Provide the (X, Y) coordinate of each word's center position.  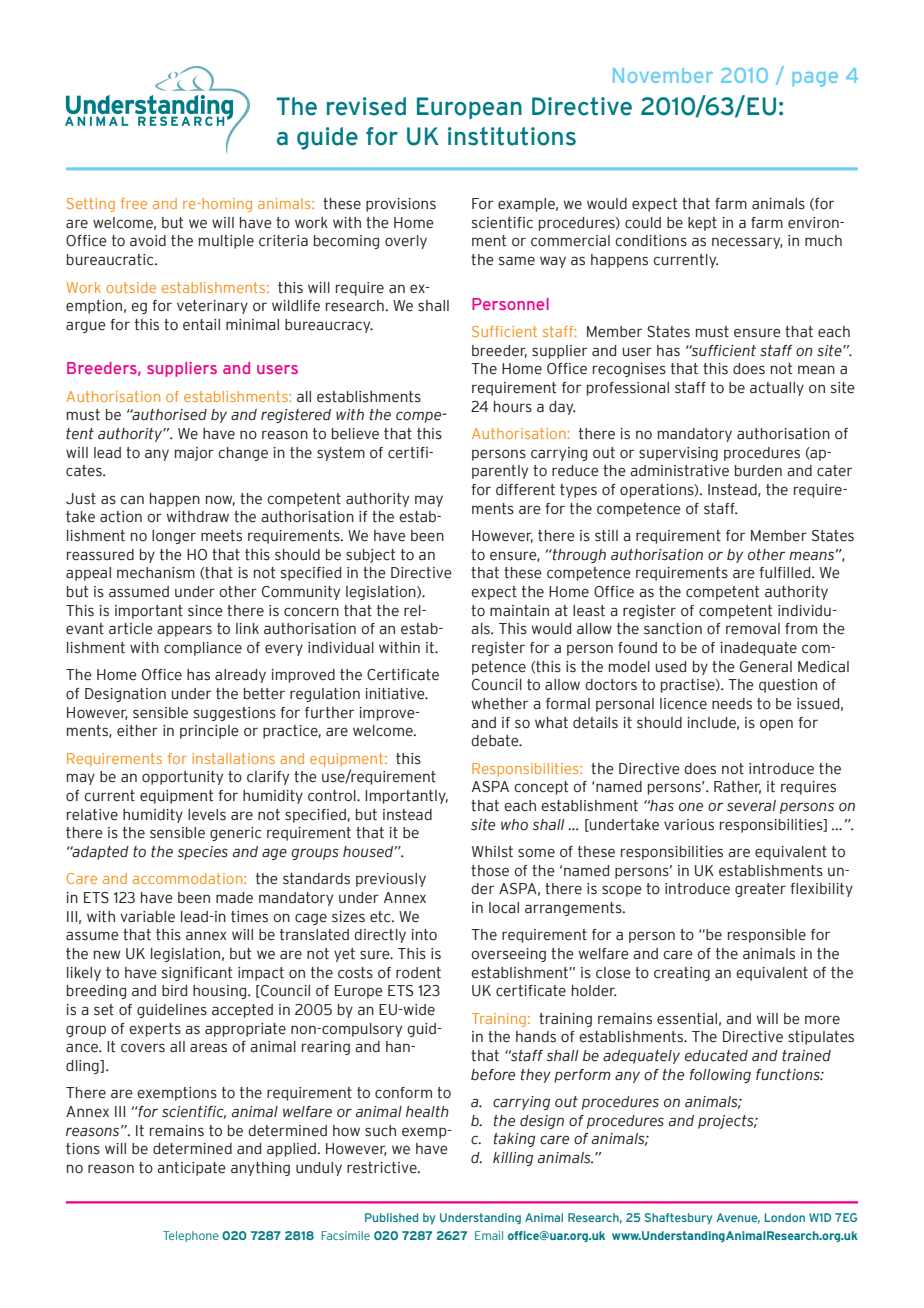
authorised (168, 415)
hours (513, 407)
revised (366, 106)
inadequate (758, 649)
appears (184, 631)
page (815, 79)
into (424, 935)
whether (500, 704)
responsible (767, 936)
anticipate (191, 1169)
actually (777, 389)
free (134, 203)
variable (147, 917)
